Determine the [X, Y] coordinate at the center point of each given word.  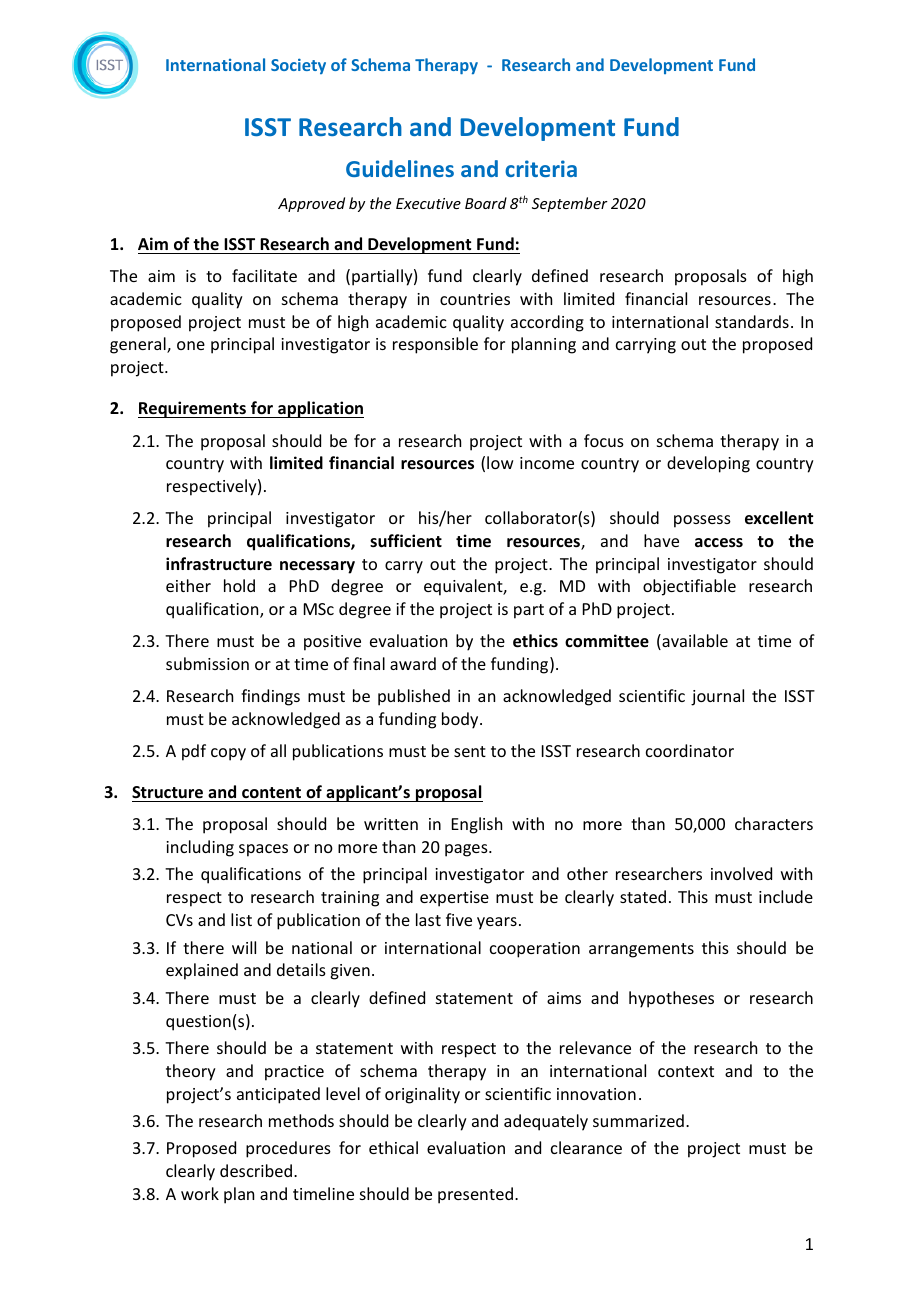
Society [298, 66]
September [570, 204]
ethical [393, 1147]
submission [207, 663]
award [413, 663]
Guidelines [400, 168]
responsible [435, 345]
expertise [454, 899]
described [256, 1170]
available [694, 642]
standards [752, 321]
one [191, 345]
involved [741, 873]
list [241, 919]
